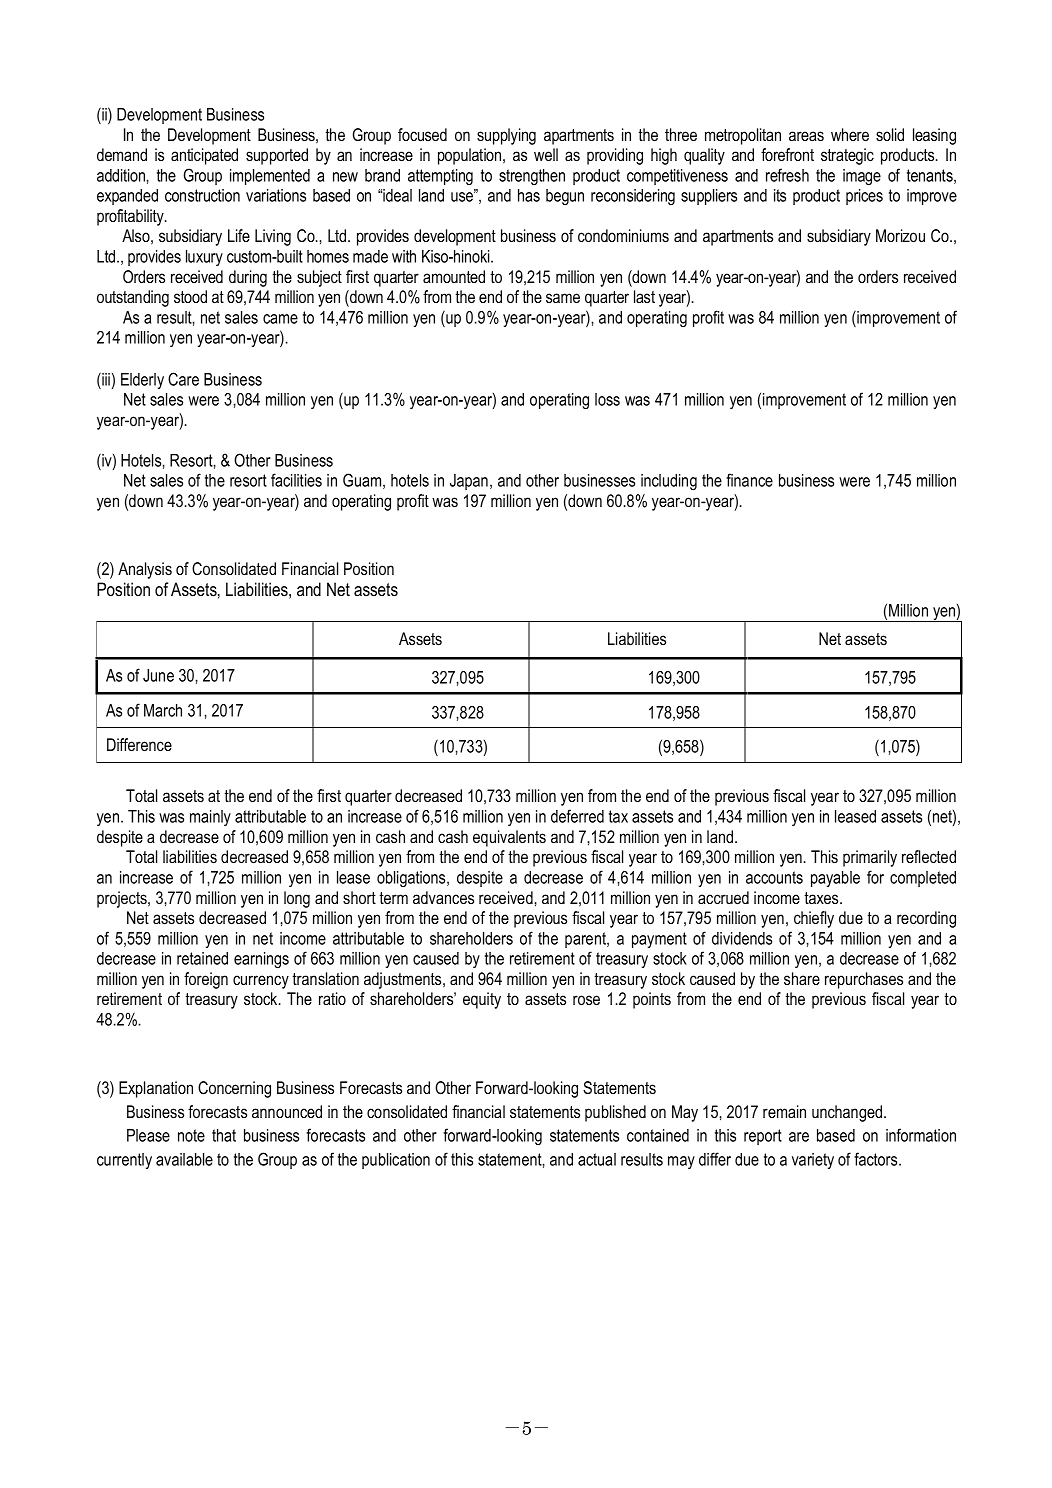  What do you see at coordinates (158, 675) in the screenshot?
I see `June` at bounding box center [158, 675].
